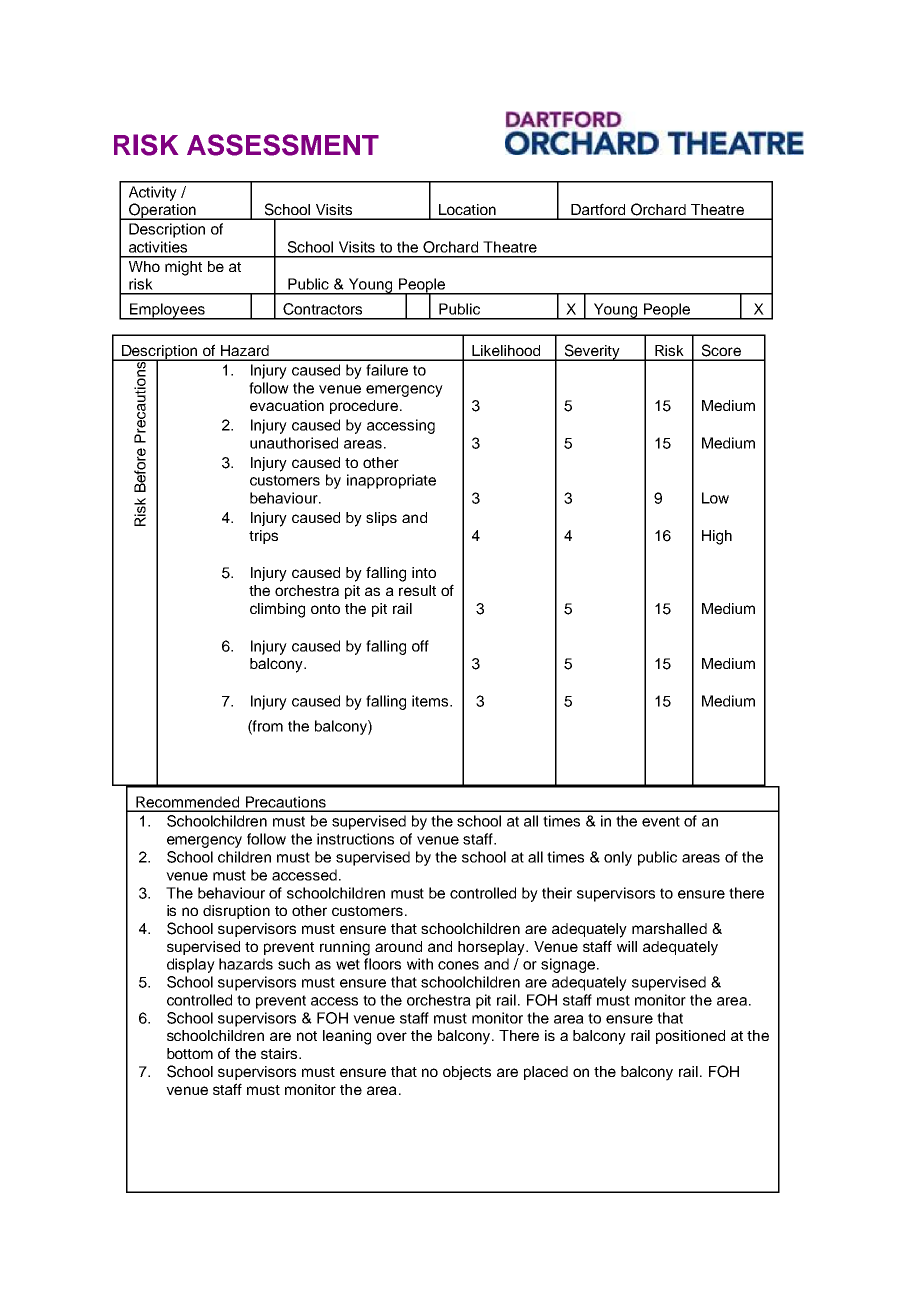  What do you see at coordinates (717, 537) in the document?
I see `High` at bounding box center [717, 537].
